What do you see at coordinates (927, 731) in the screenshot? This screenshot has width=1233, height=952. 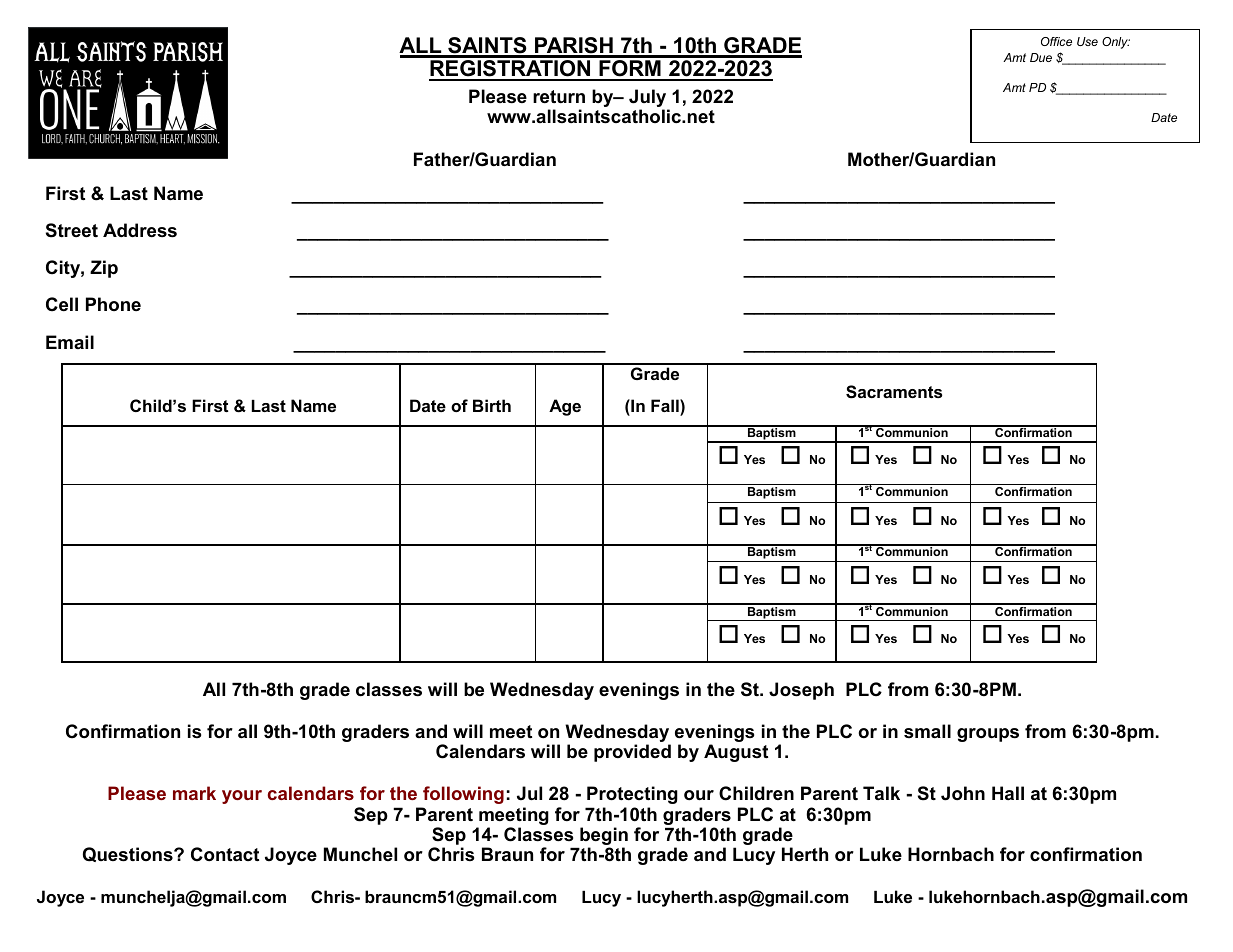 I see `small` at bounding box center [927, 731].
